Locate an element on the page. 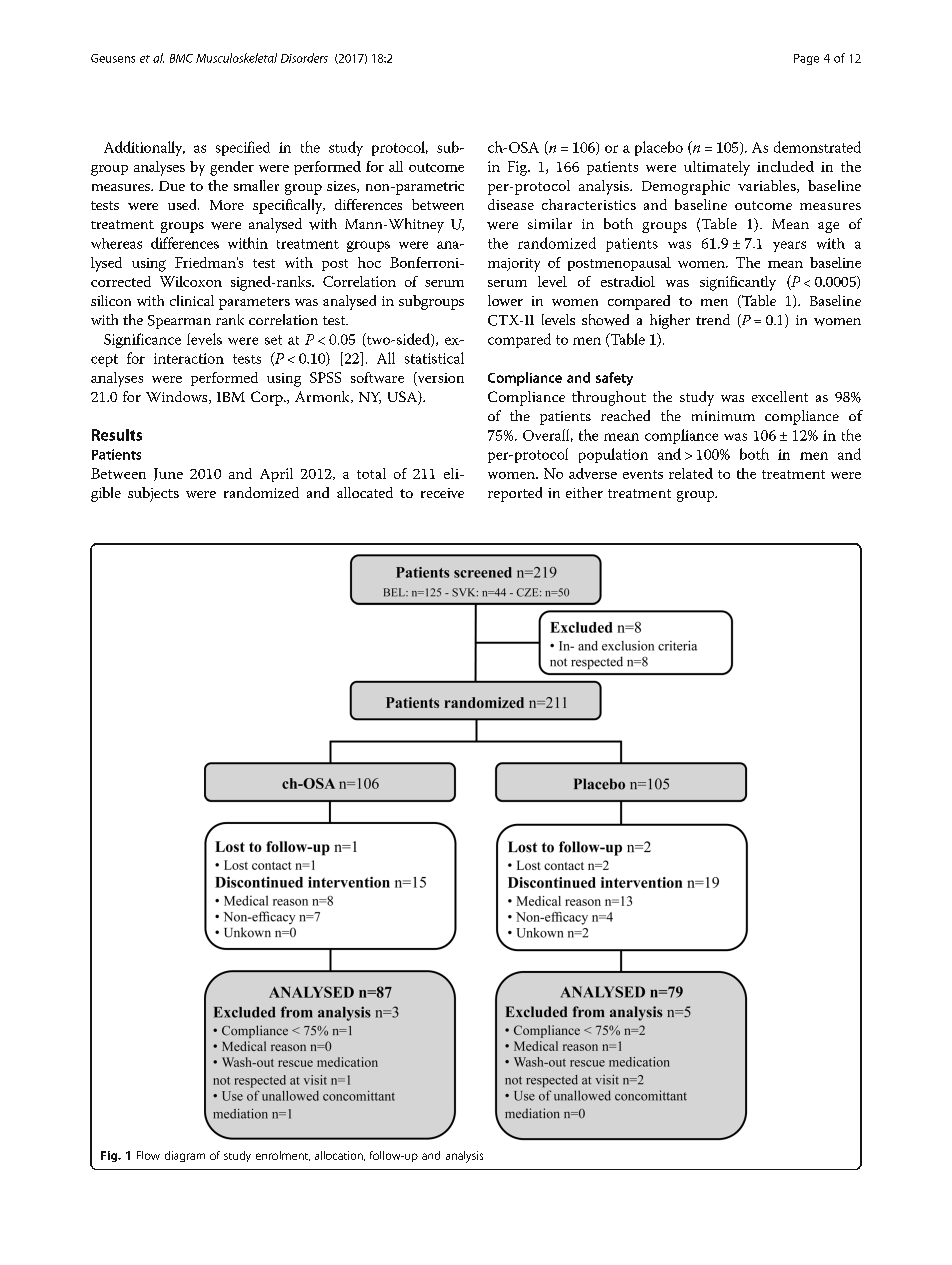 The height and width of the document is (1265, 952). Page is located at coordinates (806, 59).
